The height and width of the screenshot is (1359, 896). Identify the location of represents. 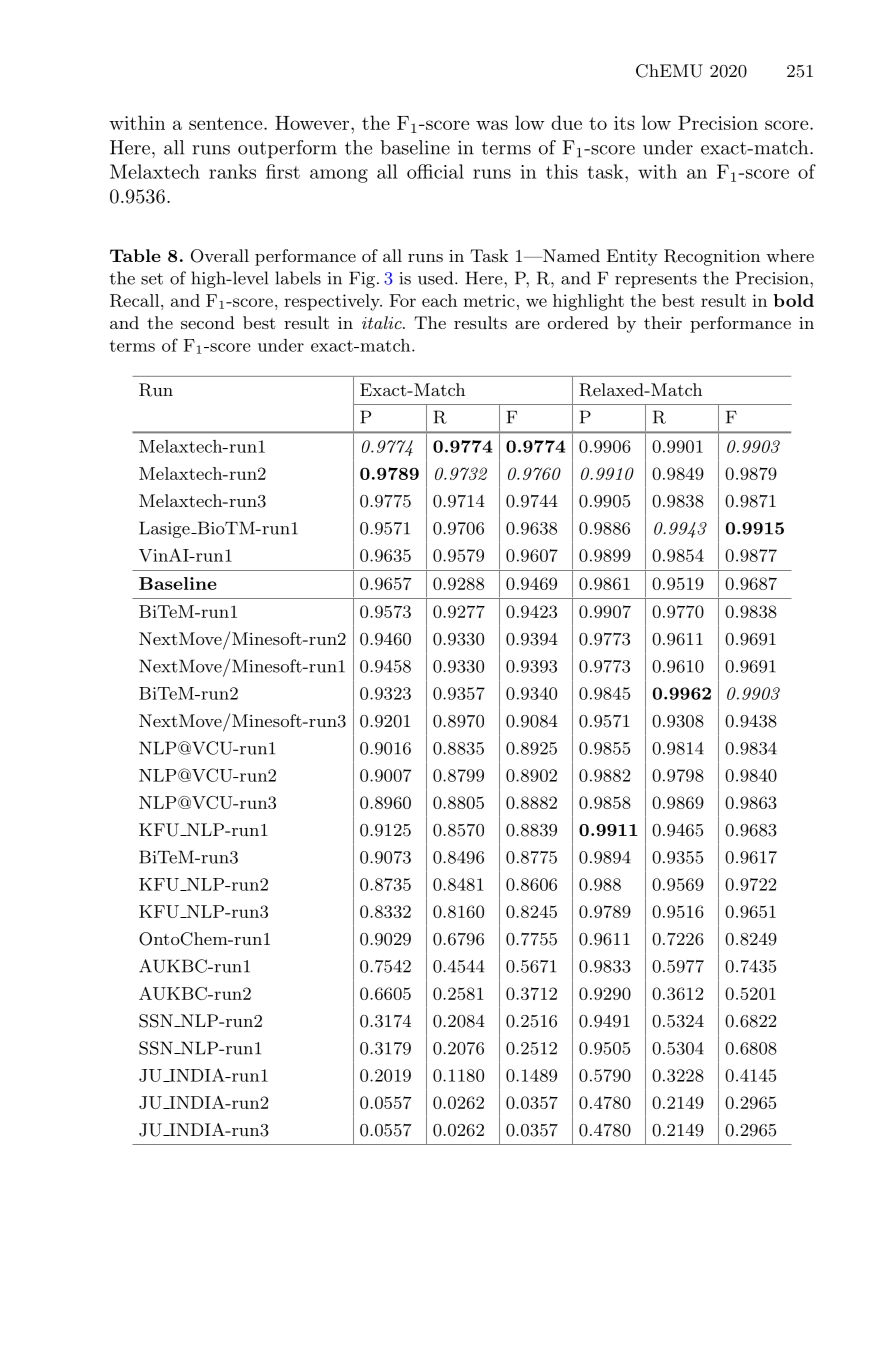
(656, 280).
